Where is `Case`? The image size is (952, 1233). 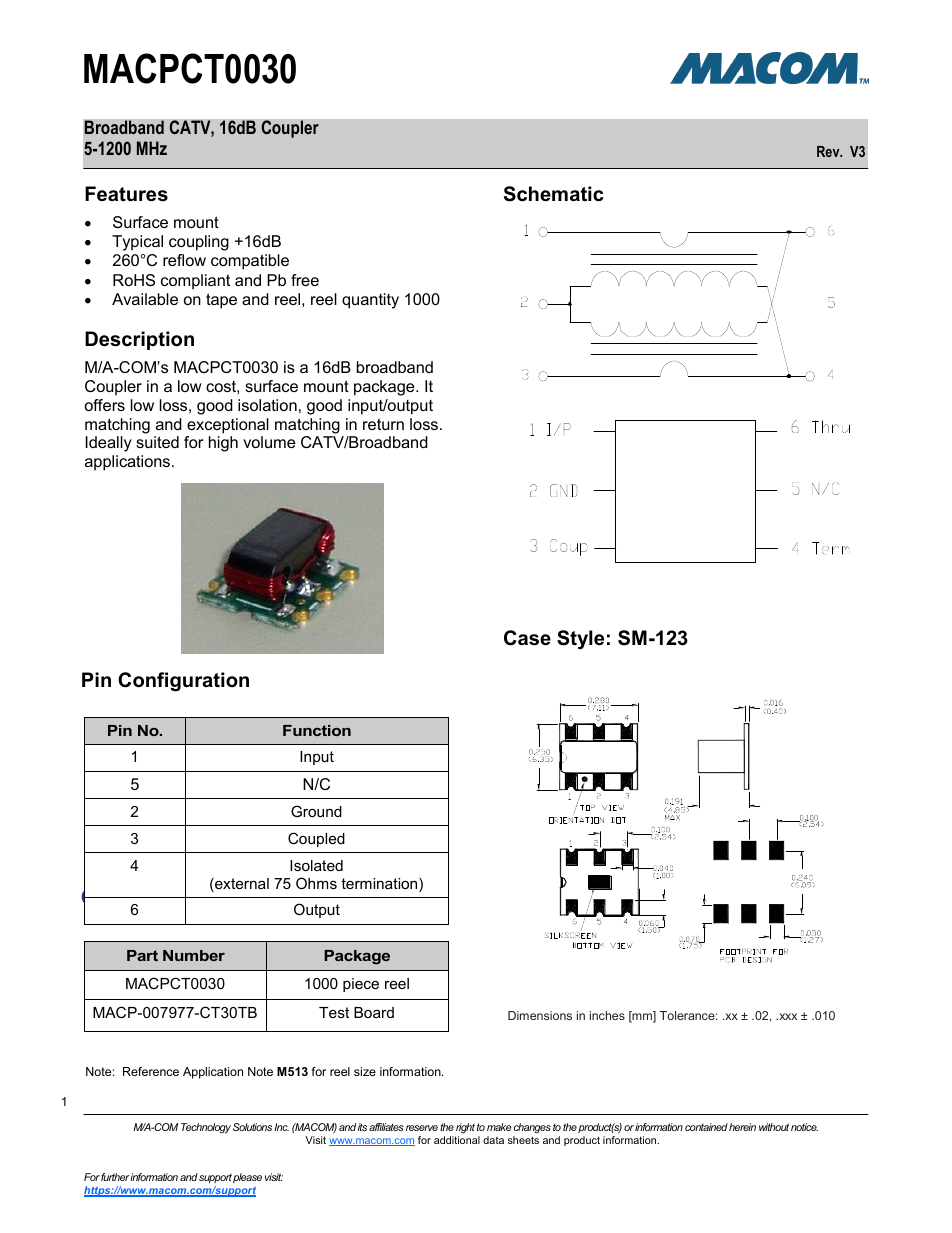
Case is located at coordinates (527, 638).
